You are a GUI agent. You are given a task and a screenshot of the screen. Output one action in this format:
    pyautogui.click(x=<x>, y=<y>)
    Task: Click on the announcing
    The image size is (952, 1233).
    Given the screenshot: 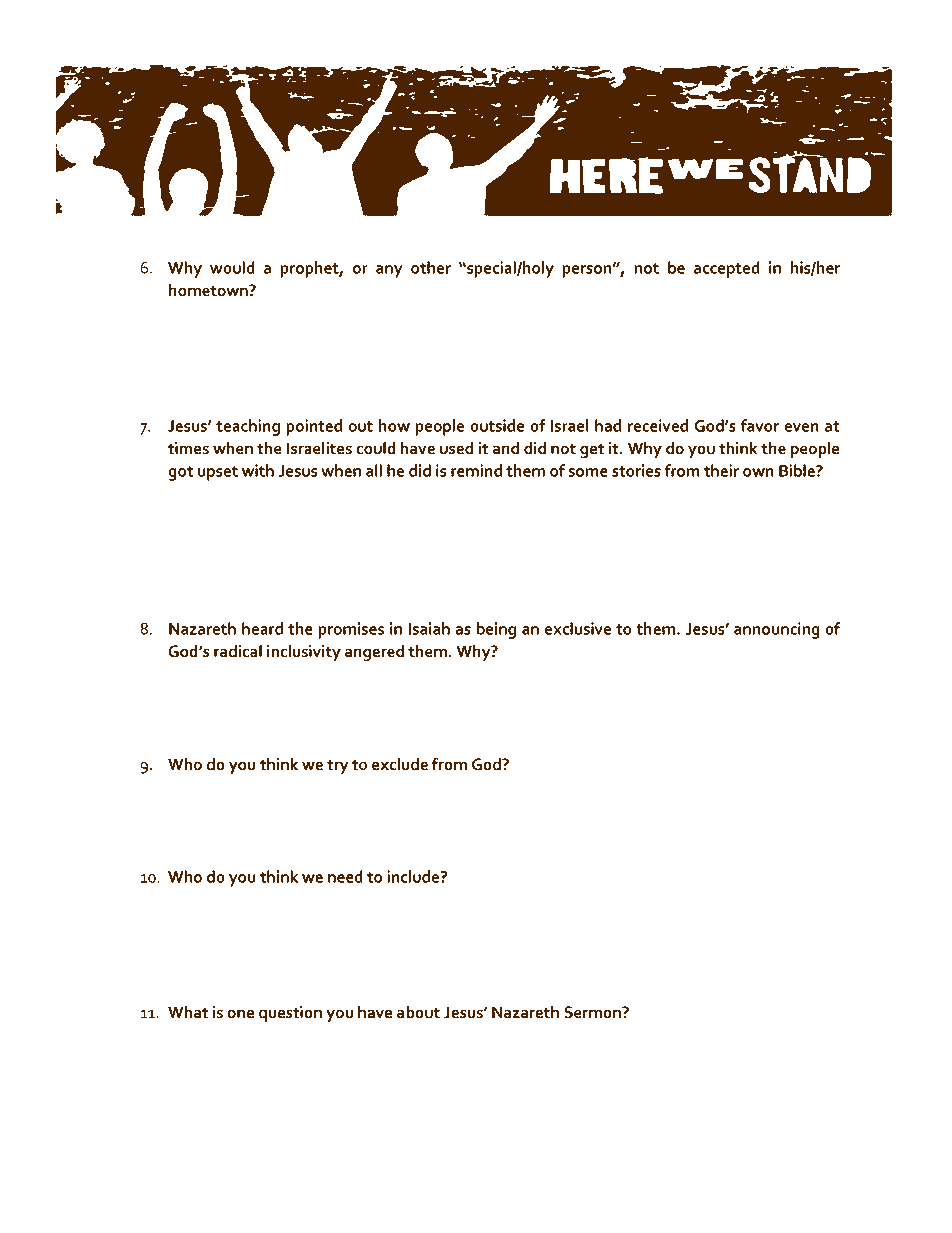 What is the action you would take?
    pyautogui.click(x=777, y=630)
